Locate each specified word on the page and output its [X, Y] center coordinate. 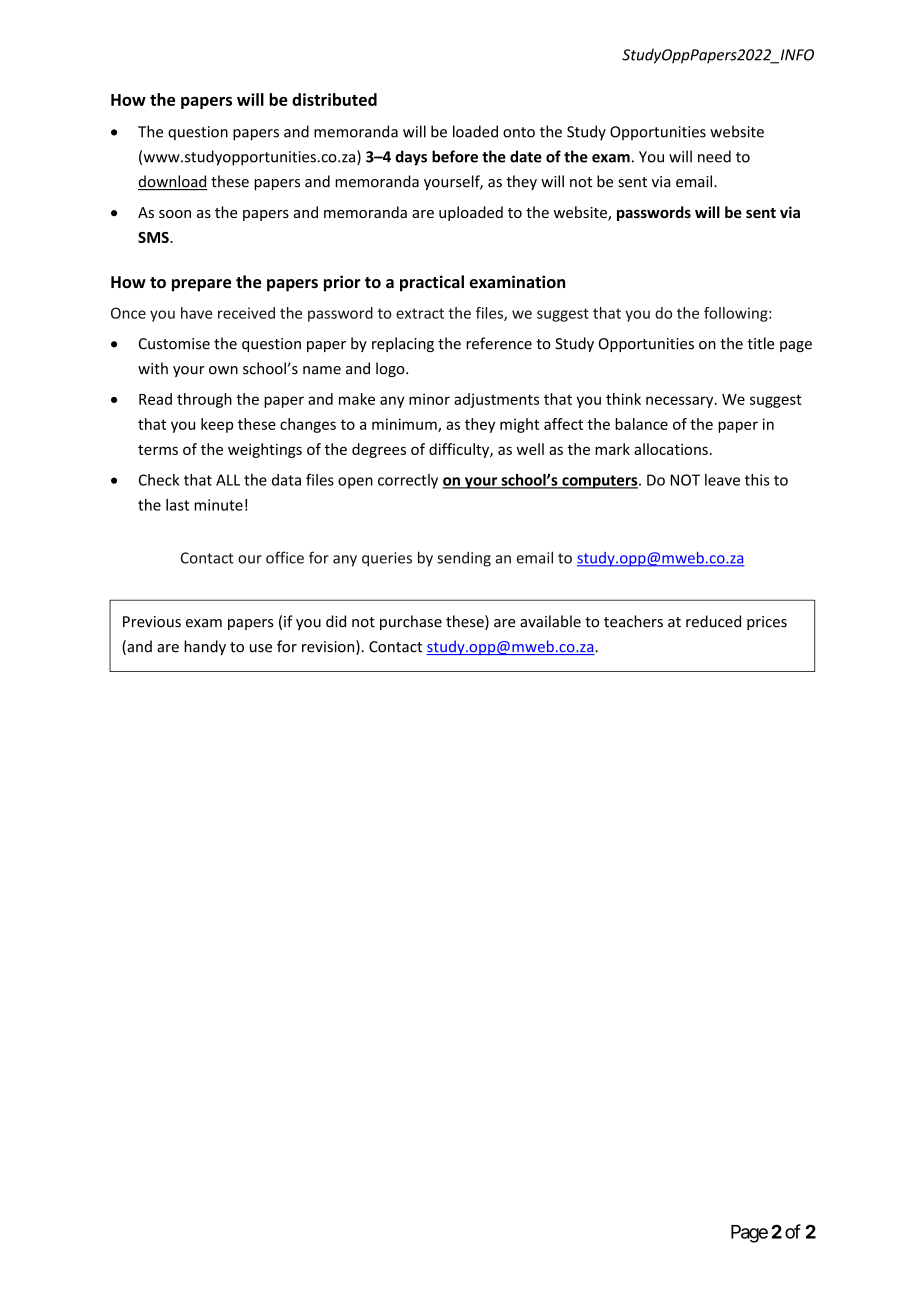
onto [519, 132]
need [714, 156]
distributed [334, 99]
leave [722, 480]
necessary [681, 402]
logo [391, 369]
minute [218, 505]
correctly [408, 481]
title [760, 343]
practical [432, 283]
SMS [154, 237]
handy [205, 647]
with [153, 368]
